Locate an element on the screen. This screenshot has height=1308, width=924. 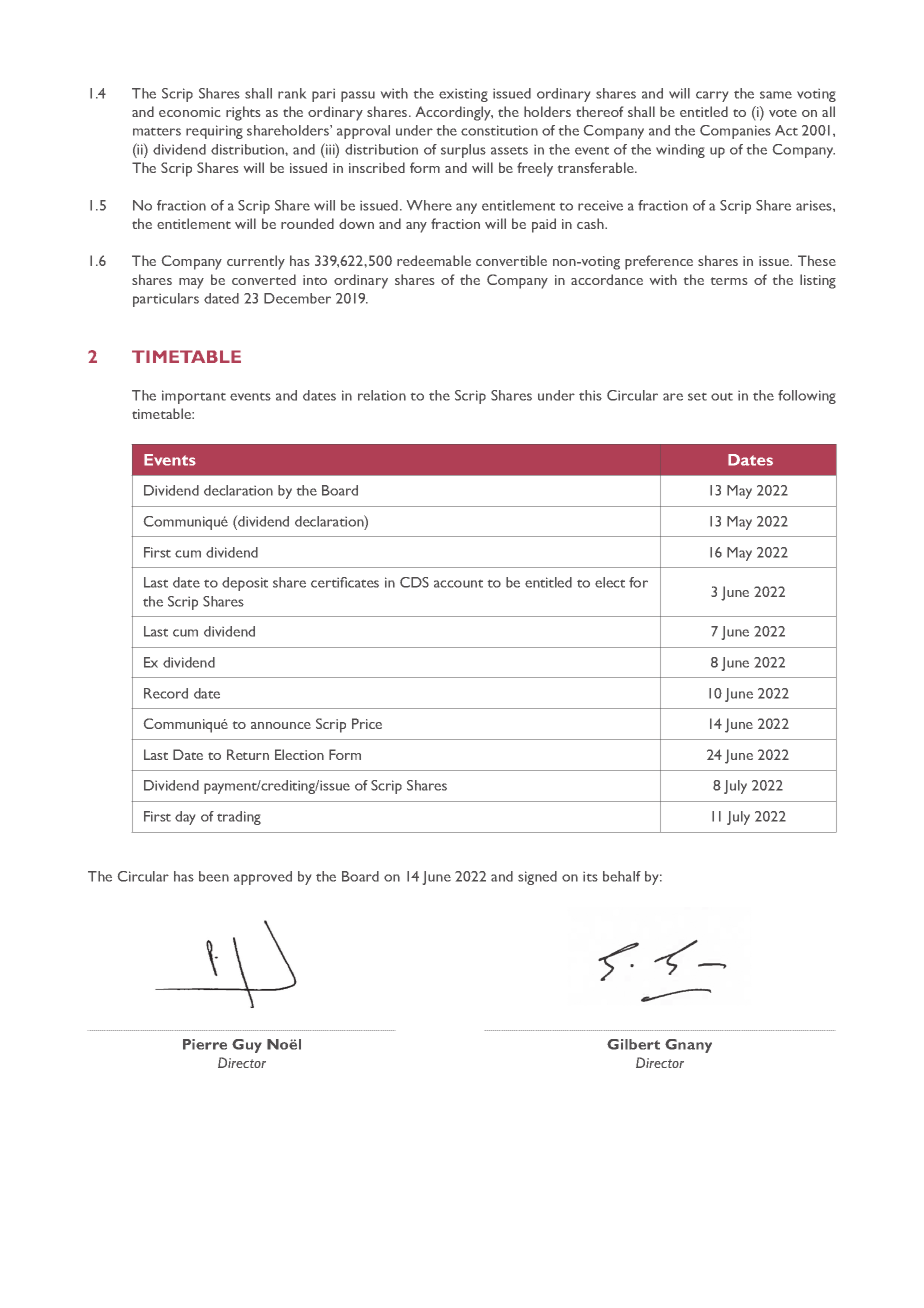
Guy is located at coordinates (247, 1046).
